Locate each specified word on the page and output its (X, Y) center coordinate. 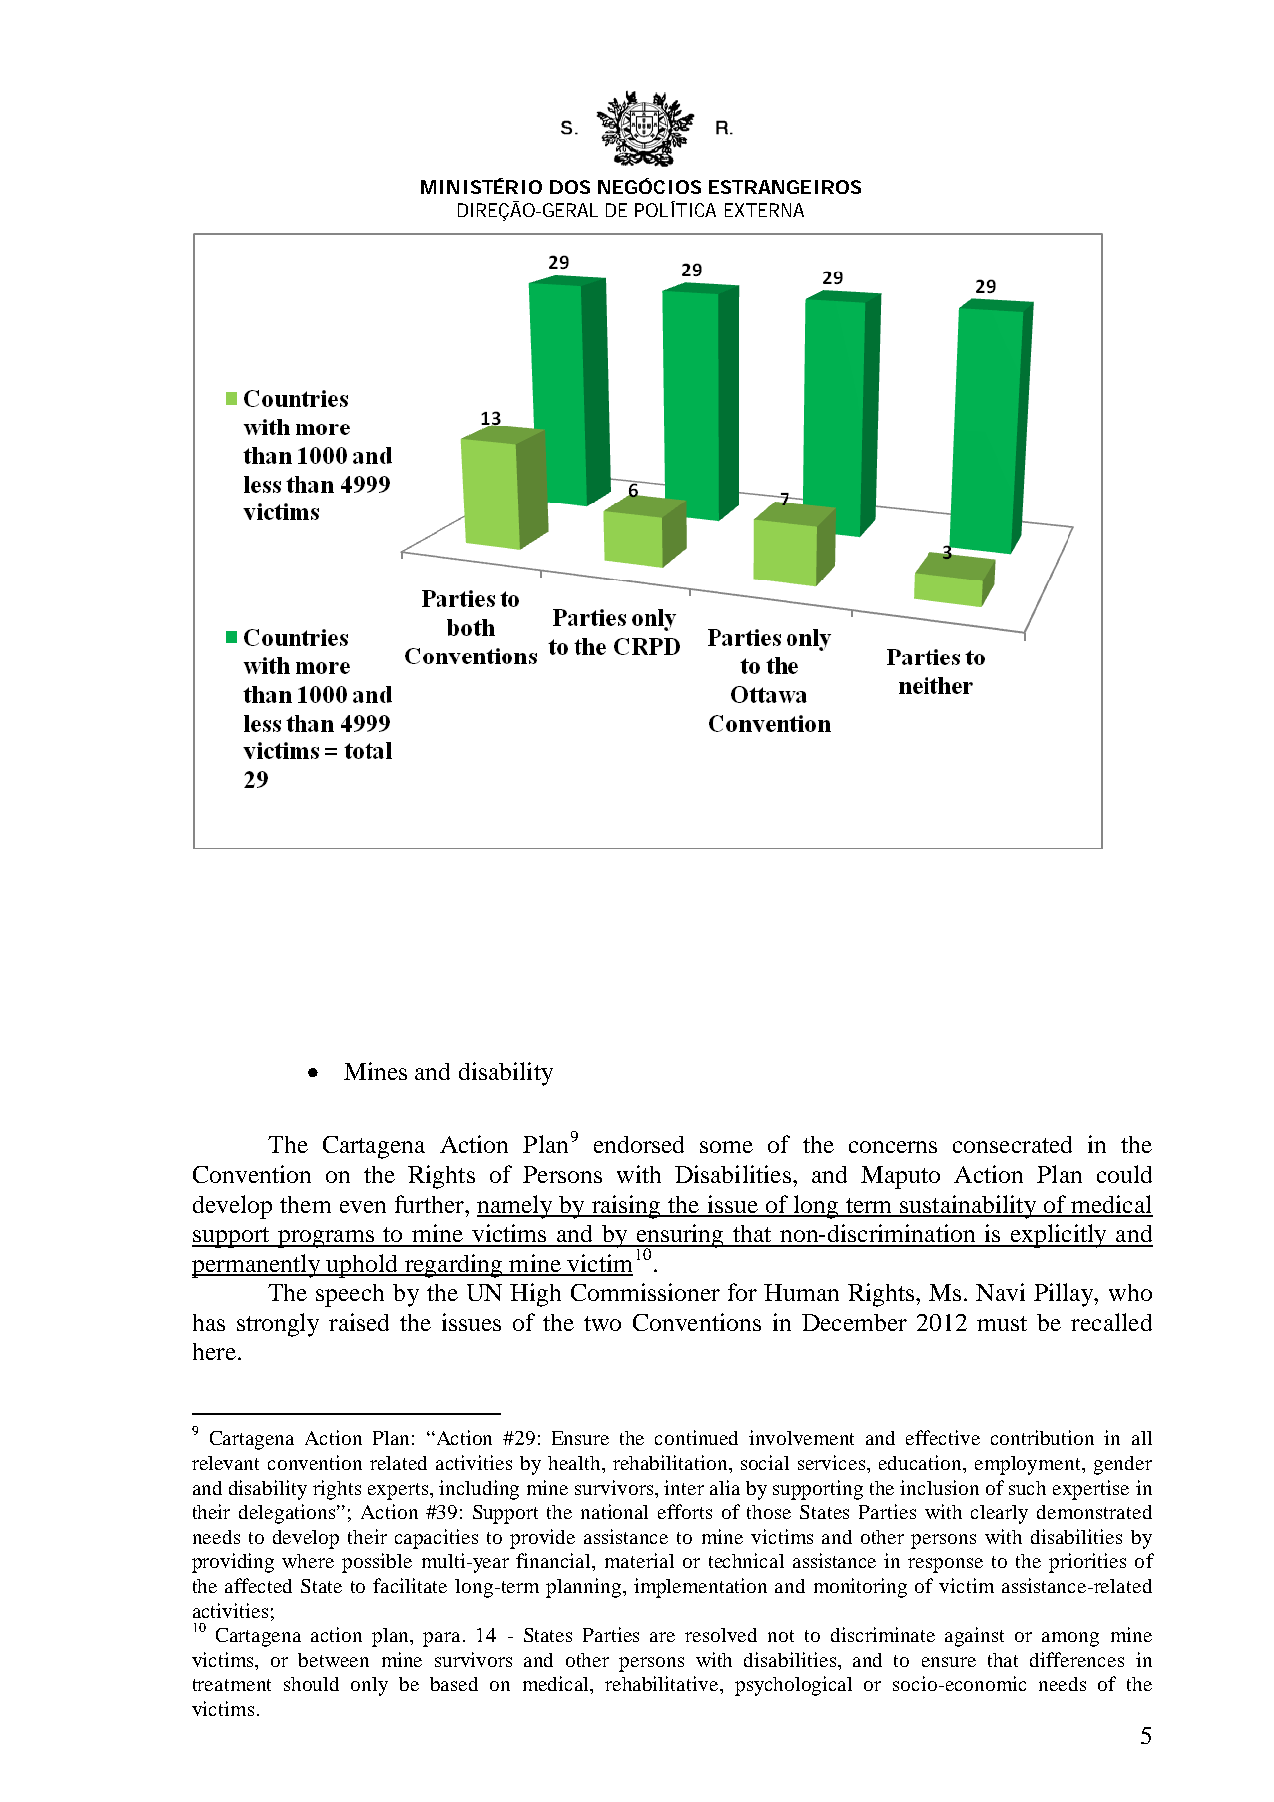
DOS (570, 187)
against (974, 1637)
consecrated (1012, 1144)
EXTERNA (764, 210)
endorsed (639, 1144)
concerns (893, 1147)
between (333, 1660)
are (662, 1637)
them (305, 1204)
